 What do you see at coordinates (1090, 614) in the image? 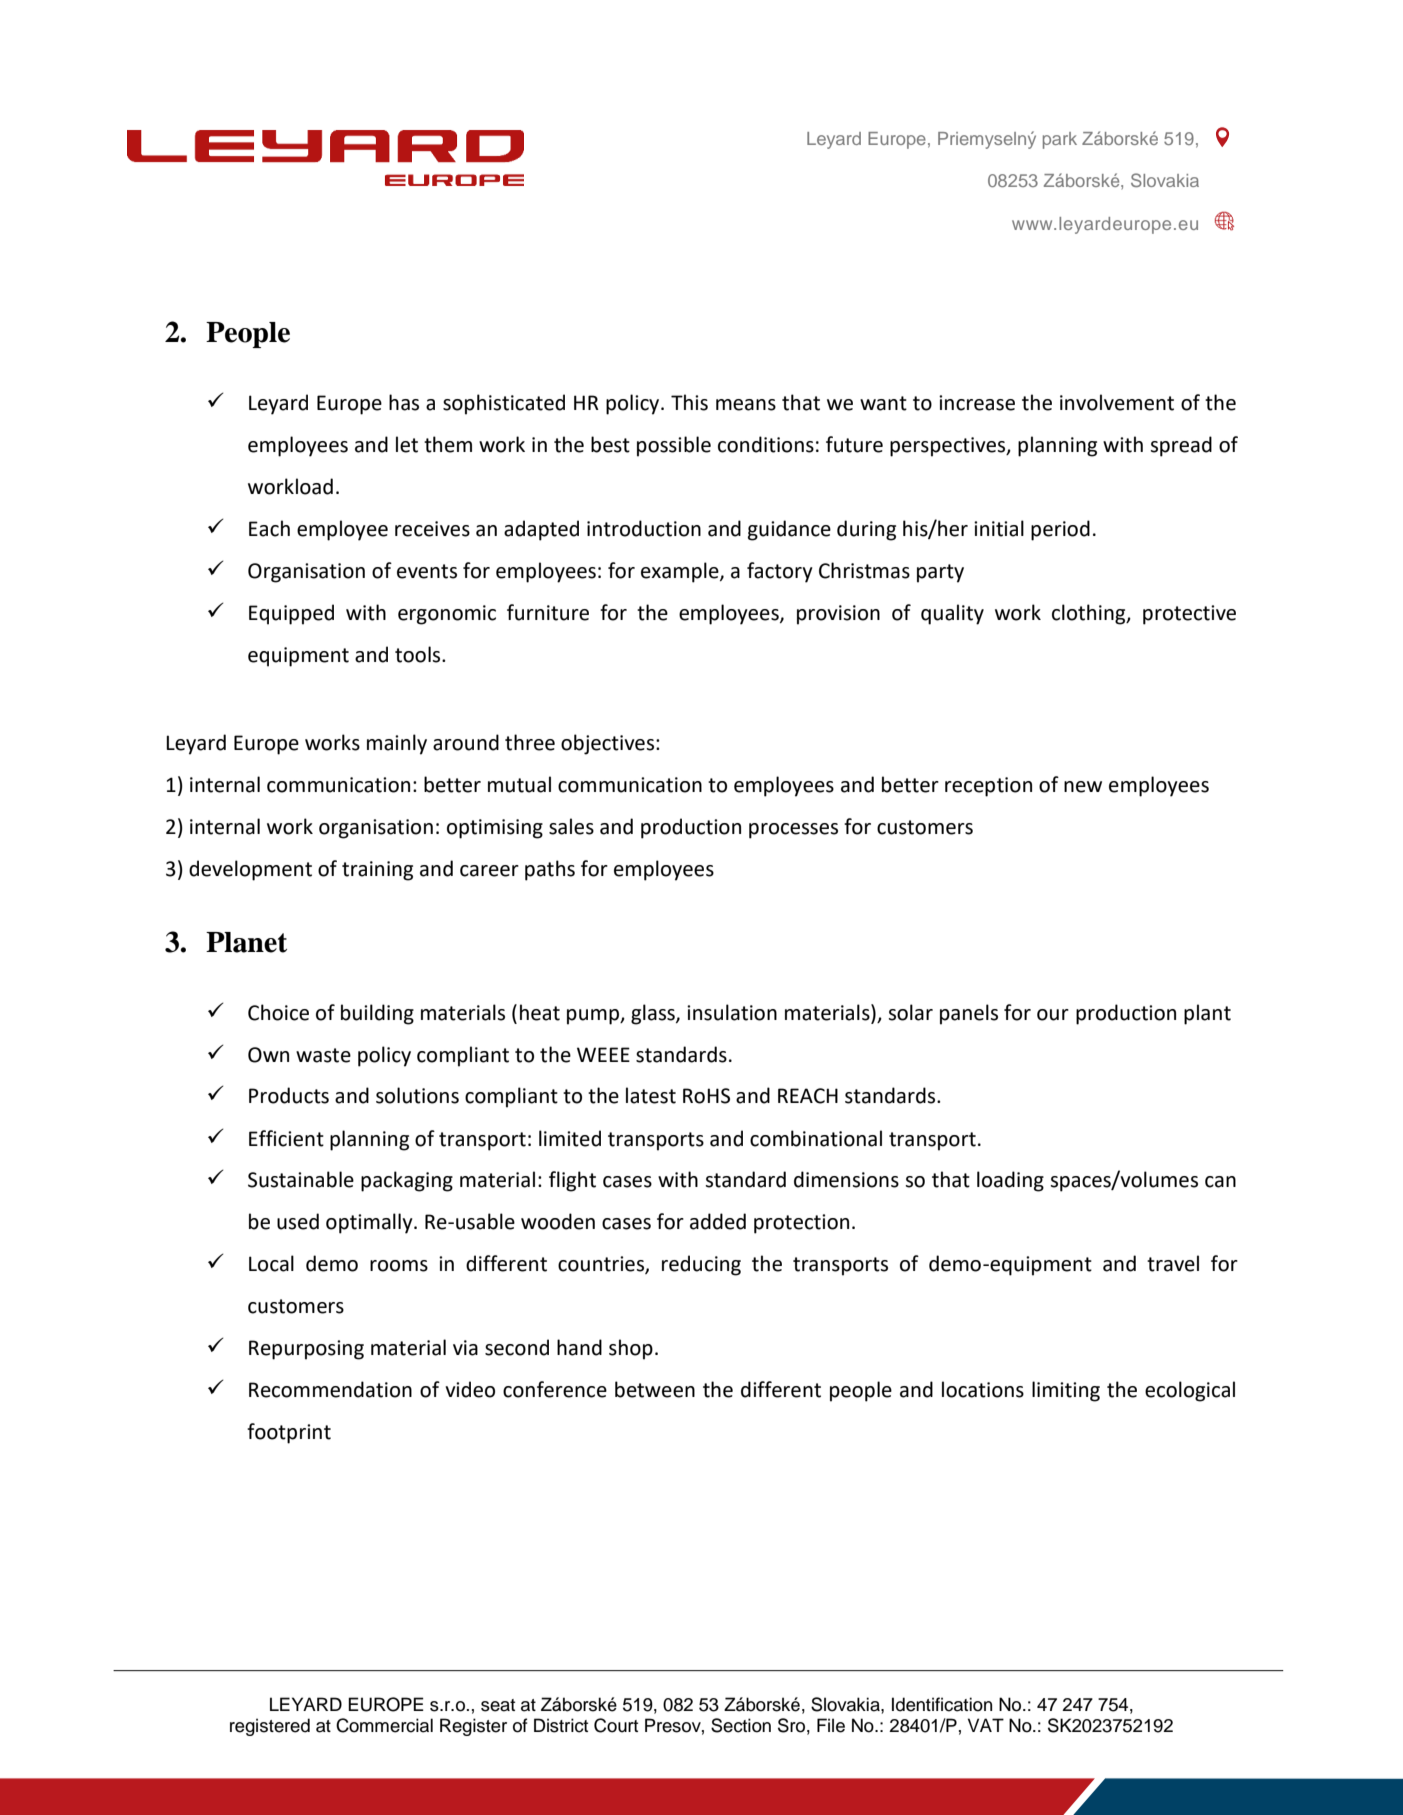
I see `clothing` at bounding box center [1090, 614].
